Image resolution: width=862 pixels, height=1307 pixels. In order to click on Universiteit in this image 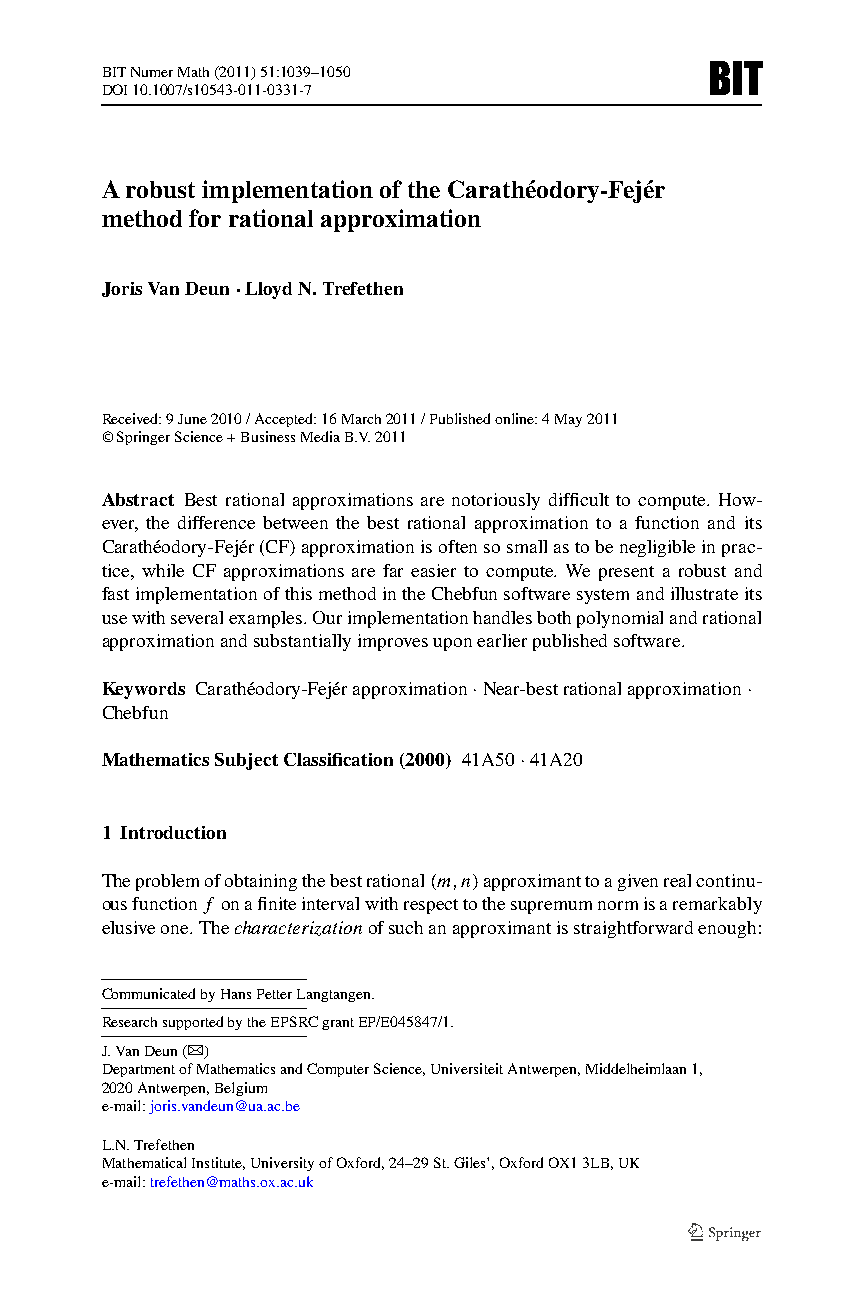, I will do `click(467, 1068)`.
